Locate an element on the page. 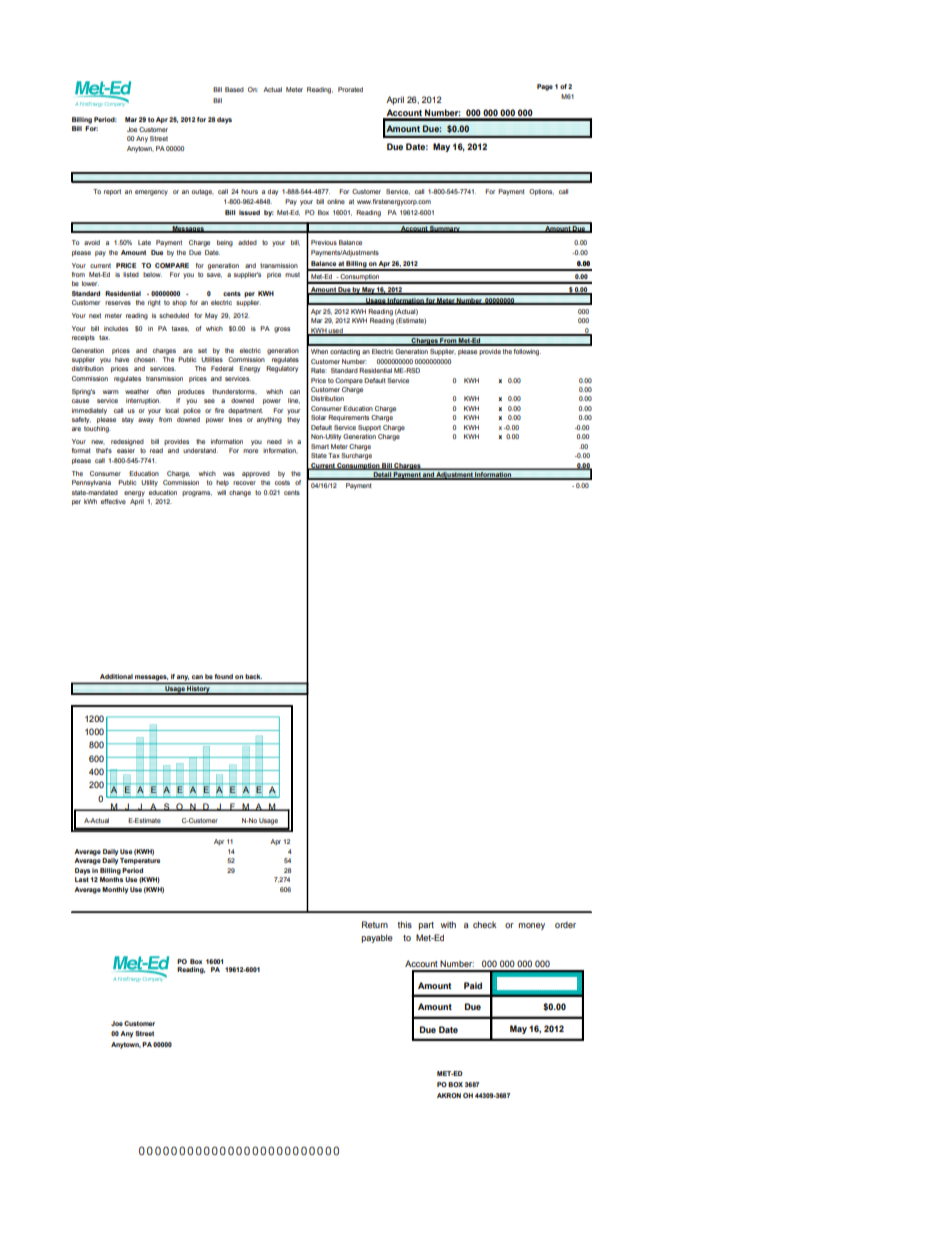 Image resolution: width=952 pixels, height=1233 pixels. Additional is located at coordinates (116, 676).
